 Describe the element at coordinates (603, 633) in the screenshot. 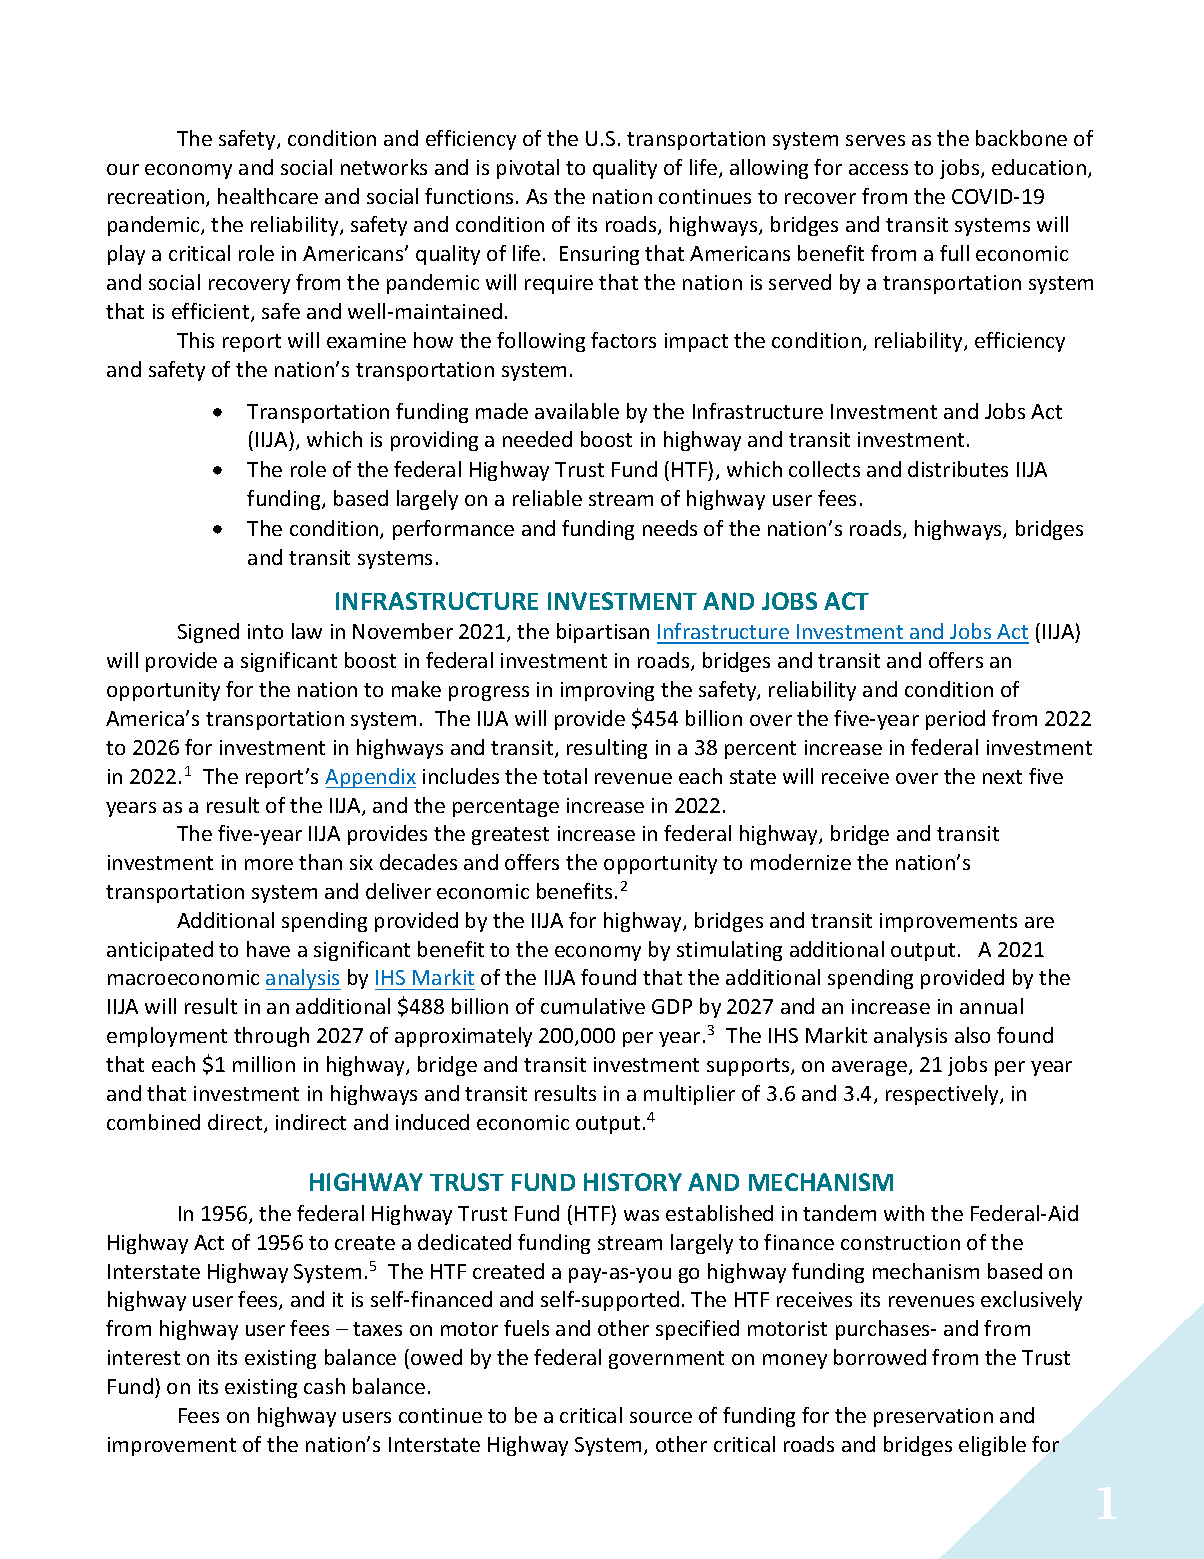

I see `bipartisan` at that location.
